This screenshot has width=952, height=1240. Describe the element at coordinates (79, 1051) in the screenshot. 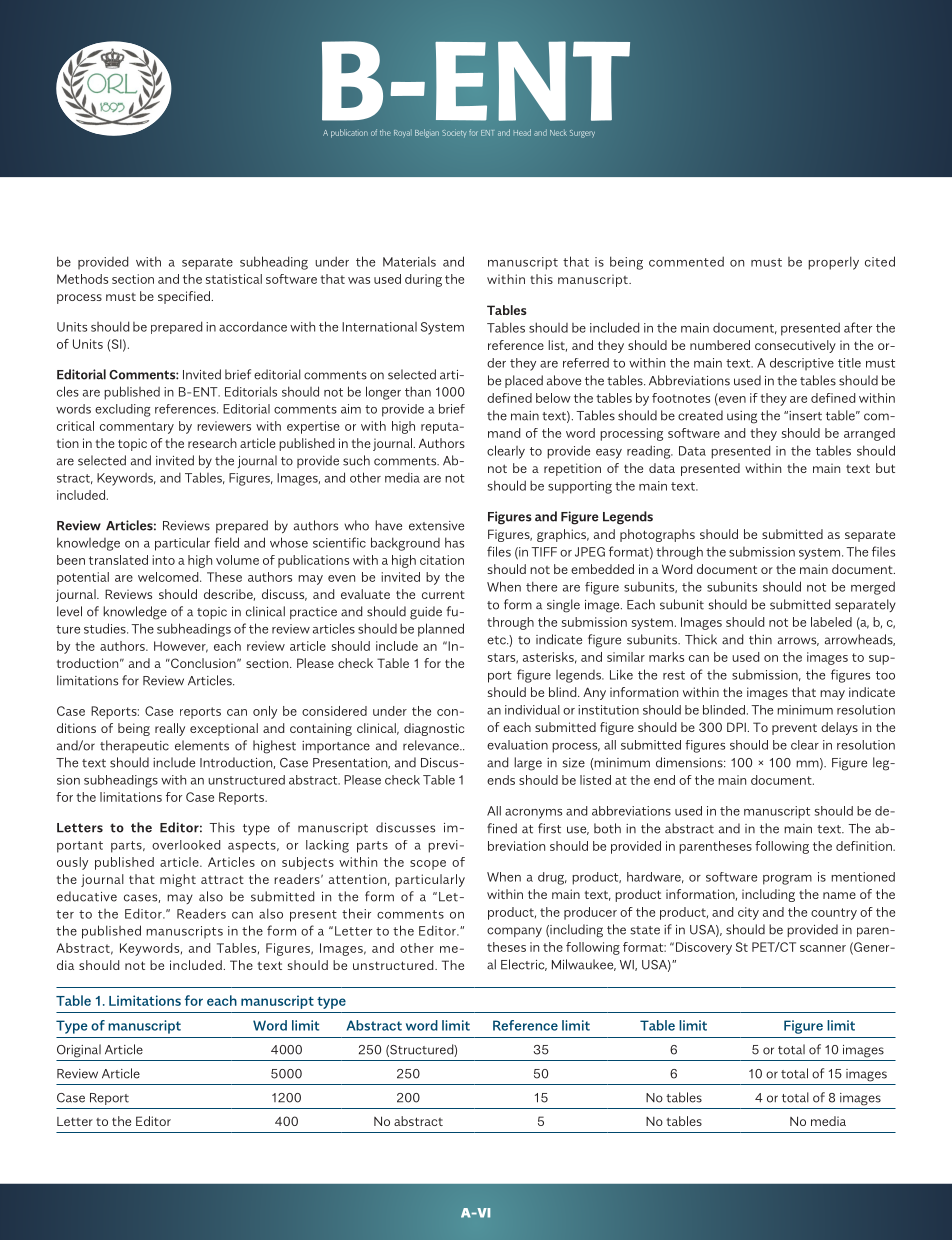

I see `Original` at that location.
